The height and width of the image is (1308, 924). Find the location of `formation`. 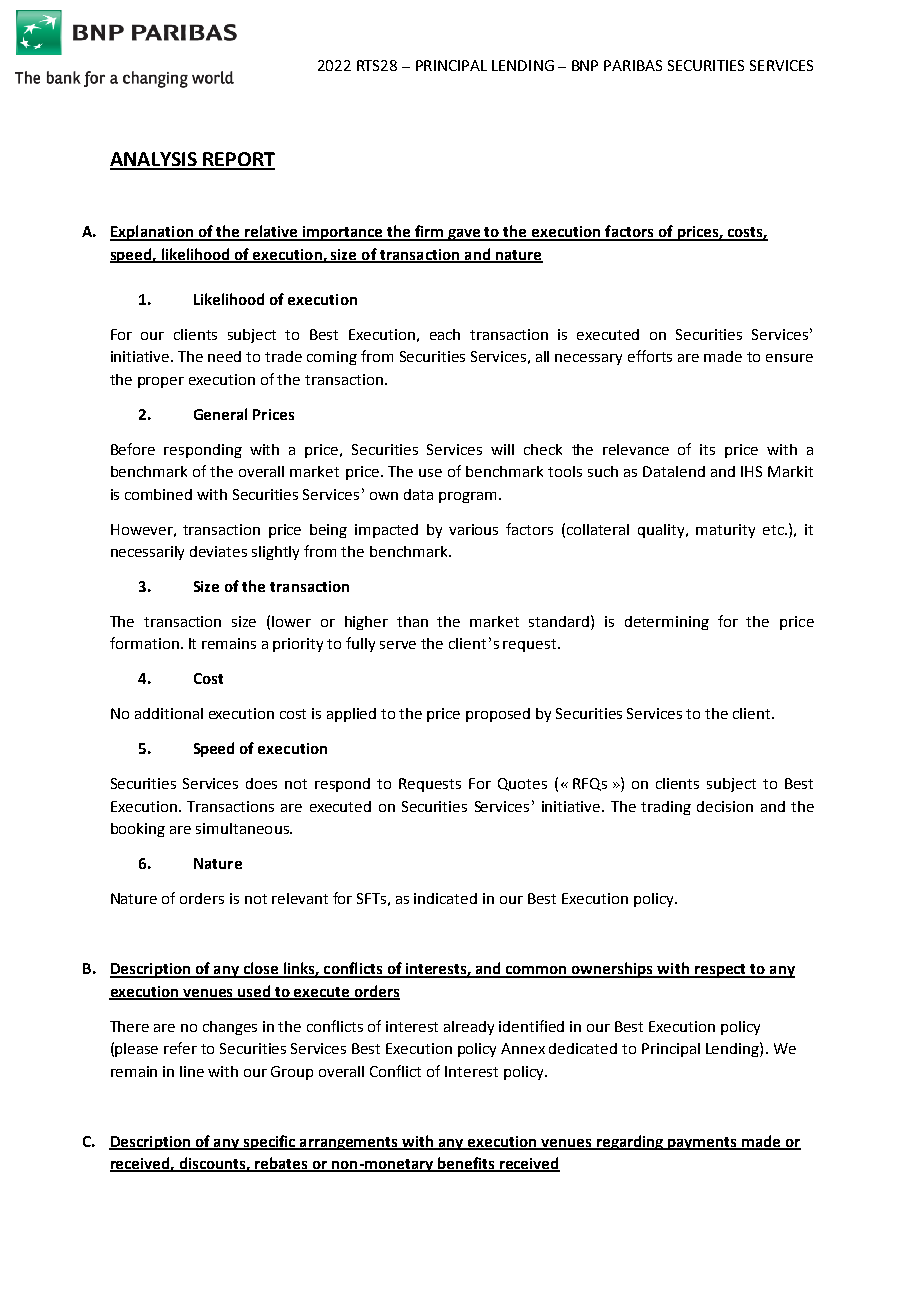

formation is located at coordinates (144, 643).
